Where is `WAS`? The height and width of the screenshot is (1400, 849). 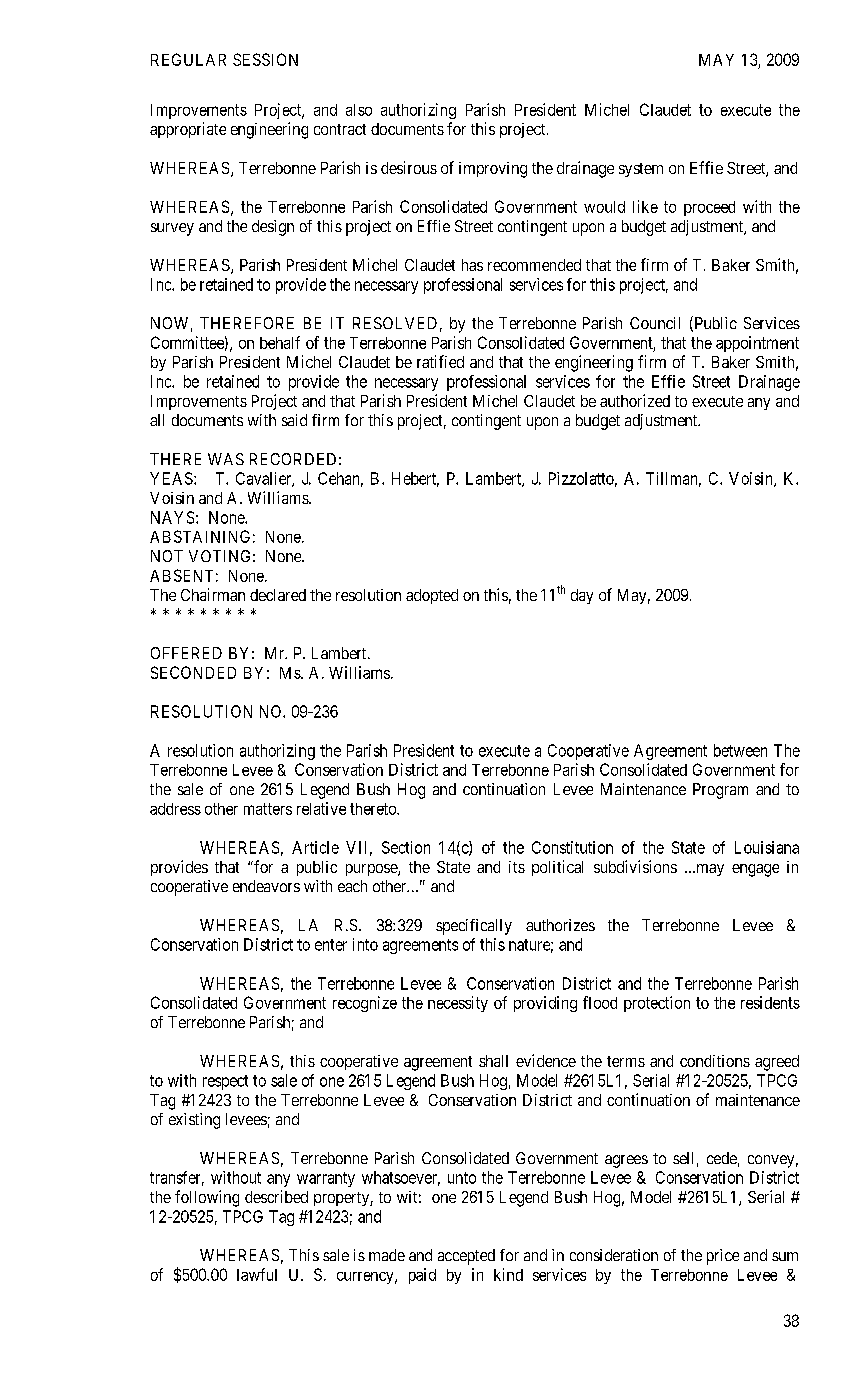
WAS is located at coordinates (226, 459).
